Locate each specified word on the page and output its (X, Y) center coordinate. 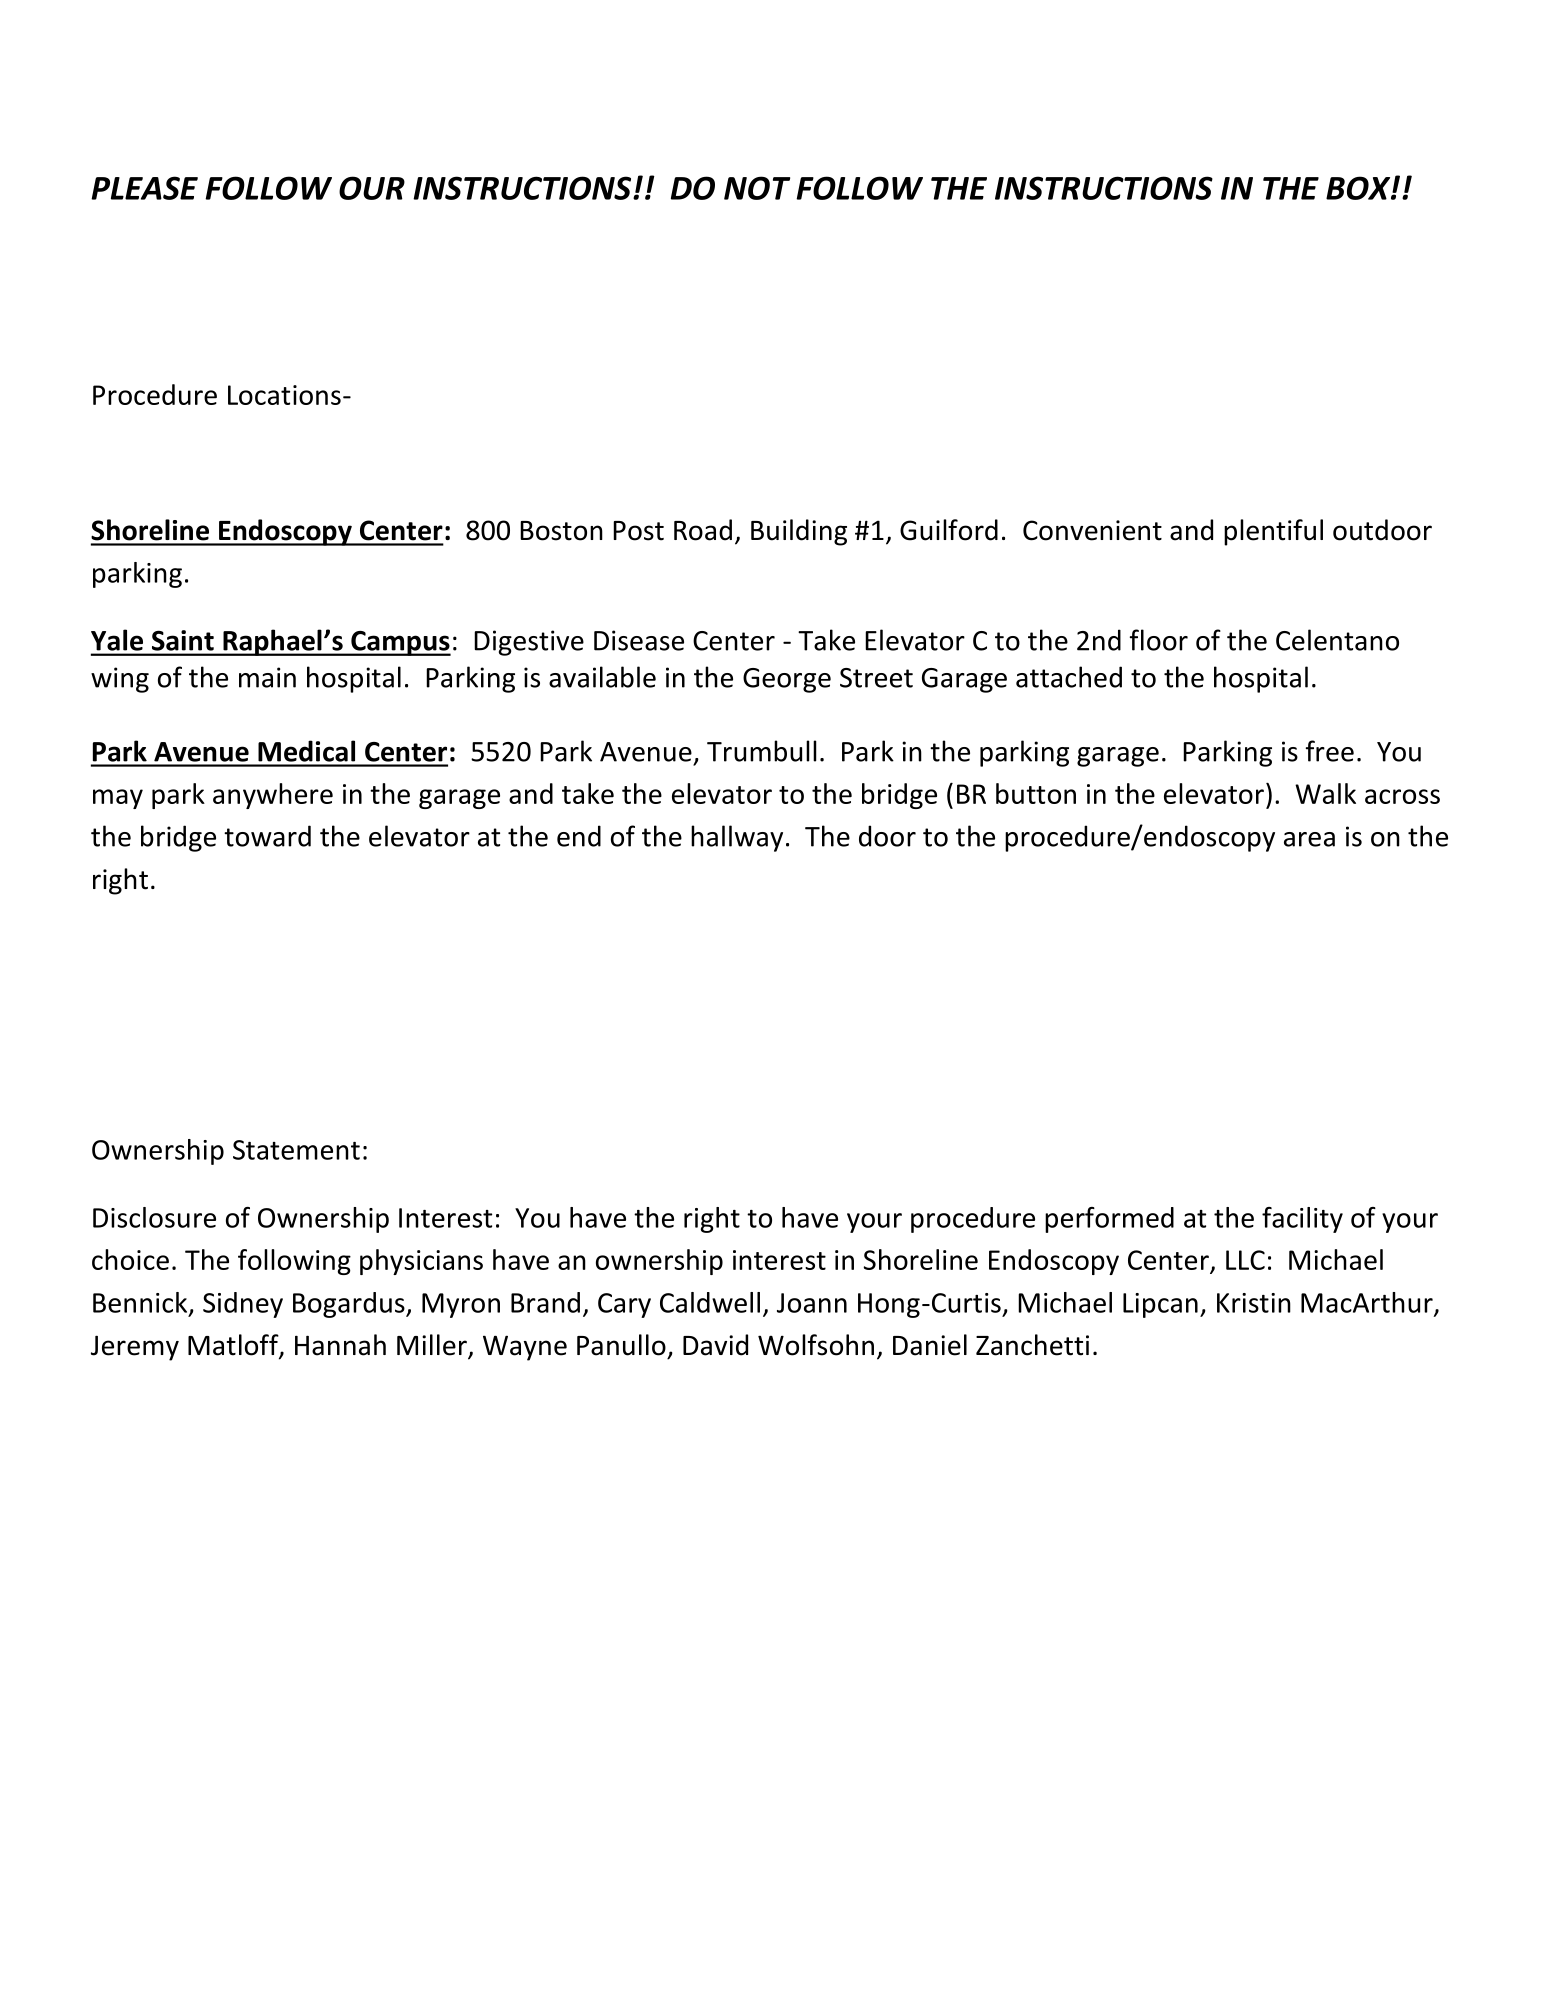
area (1309, 839)
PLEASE (144, 188)
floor (1159, 640)
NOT (757, 188)
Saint (183, 640)
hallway (737, 838)
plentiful (1273, 532)
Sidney (243, 1305)
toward (267, 836)
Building (799, 532)
